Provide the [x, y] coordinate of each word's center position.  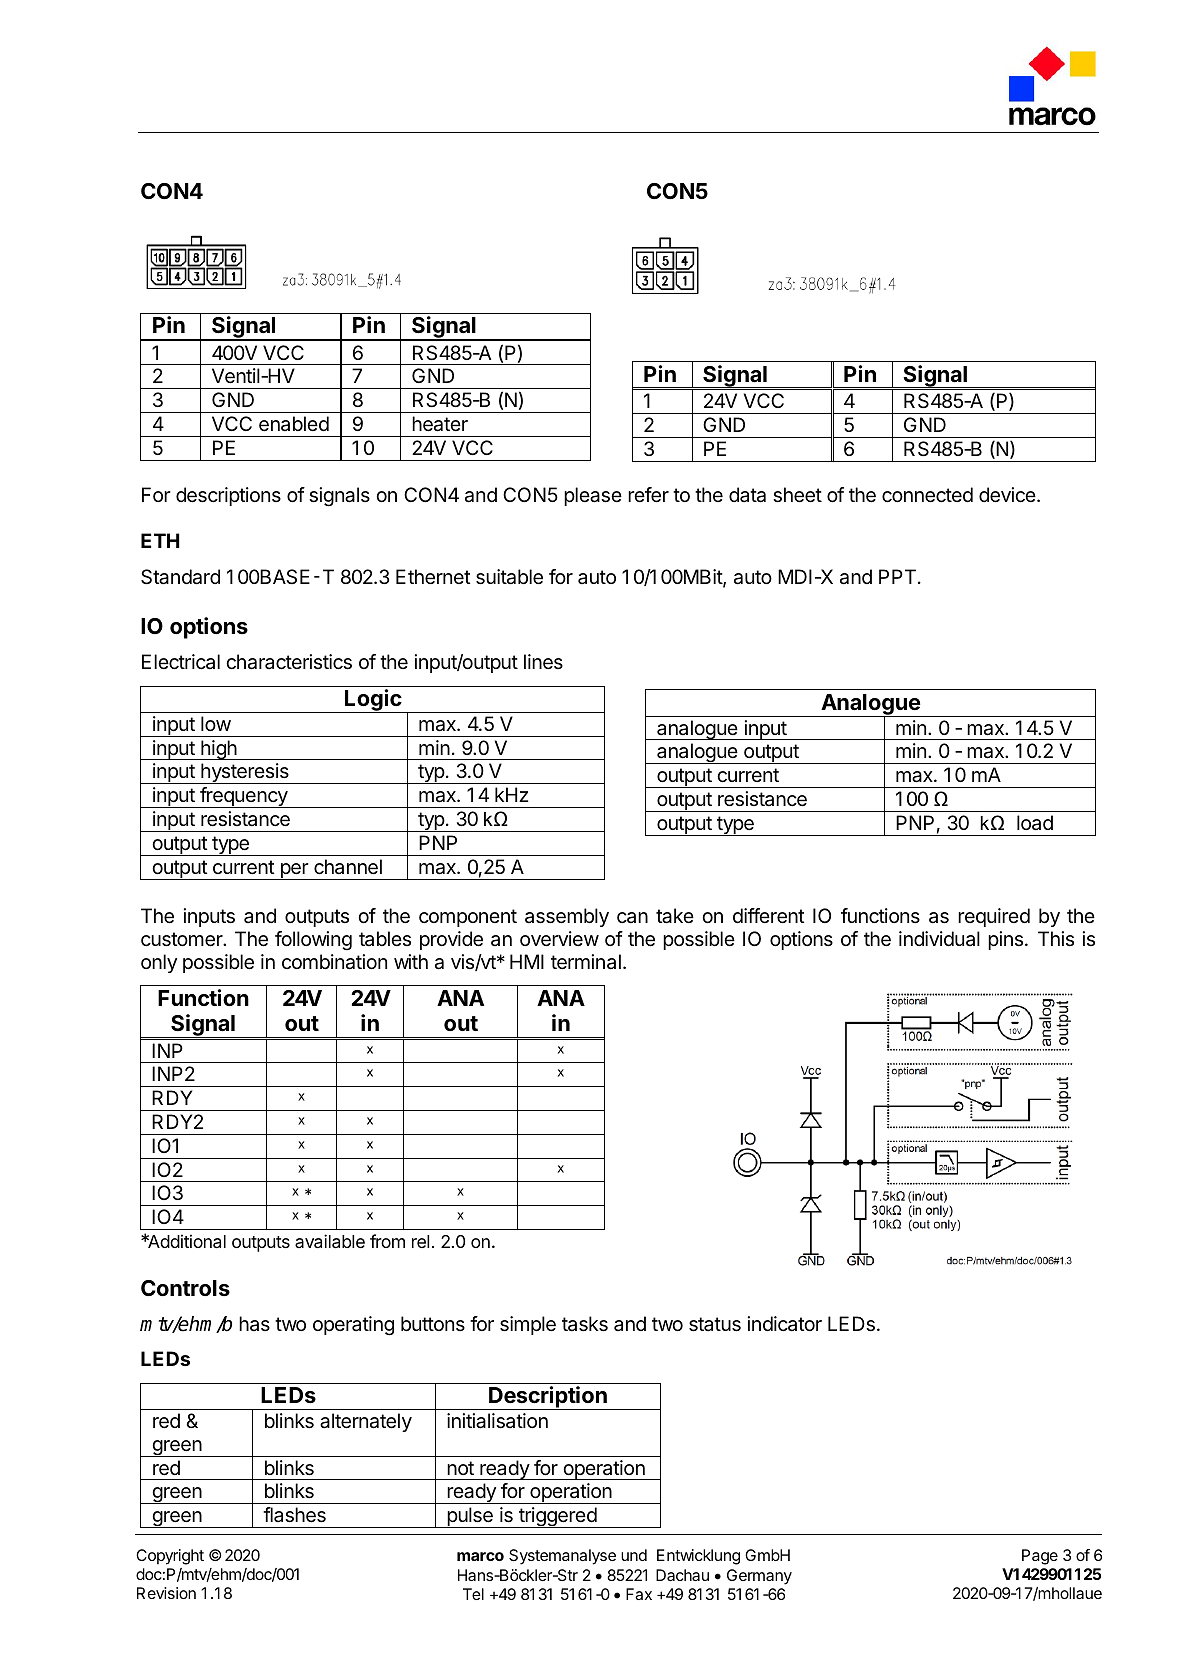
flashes [294, 1515]
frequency [244, 797]
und [634, 1555]
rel [420, 1241]
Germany [759, 1577]
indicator [785, 1324]
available [330, 1241]
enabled [294, 424]
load [1035, 823]
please [593, 496]
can [632, 918]
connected [927, 495]
